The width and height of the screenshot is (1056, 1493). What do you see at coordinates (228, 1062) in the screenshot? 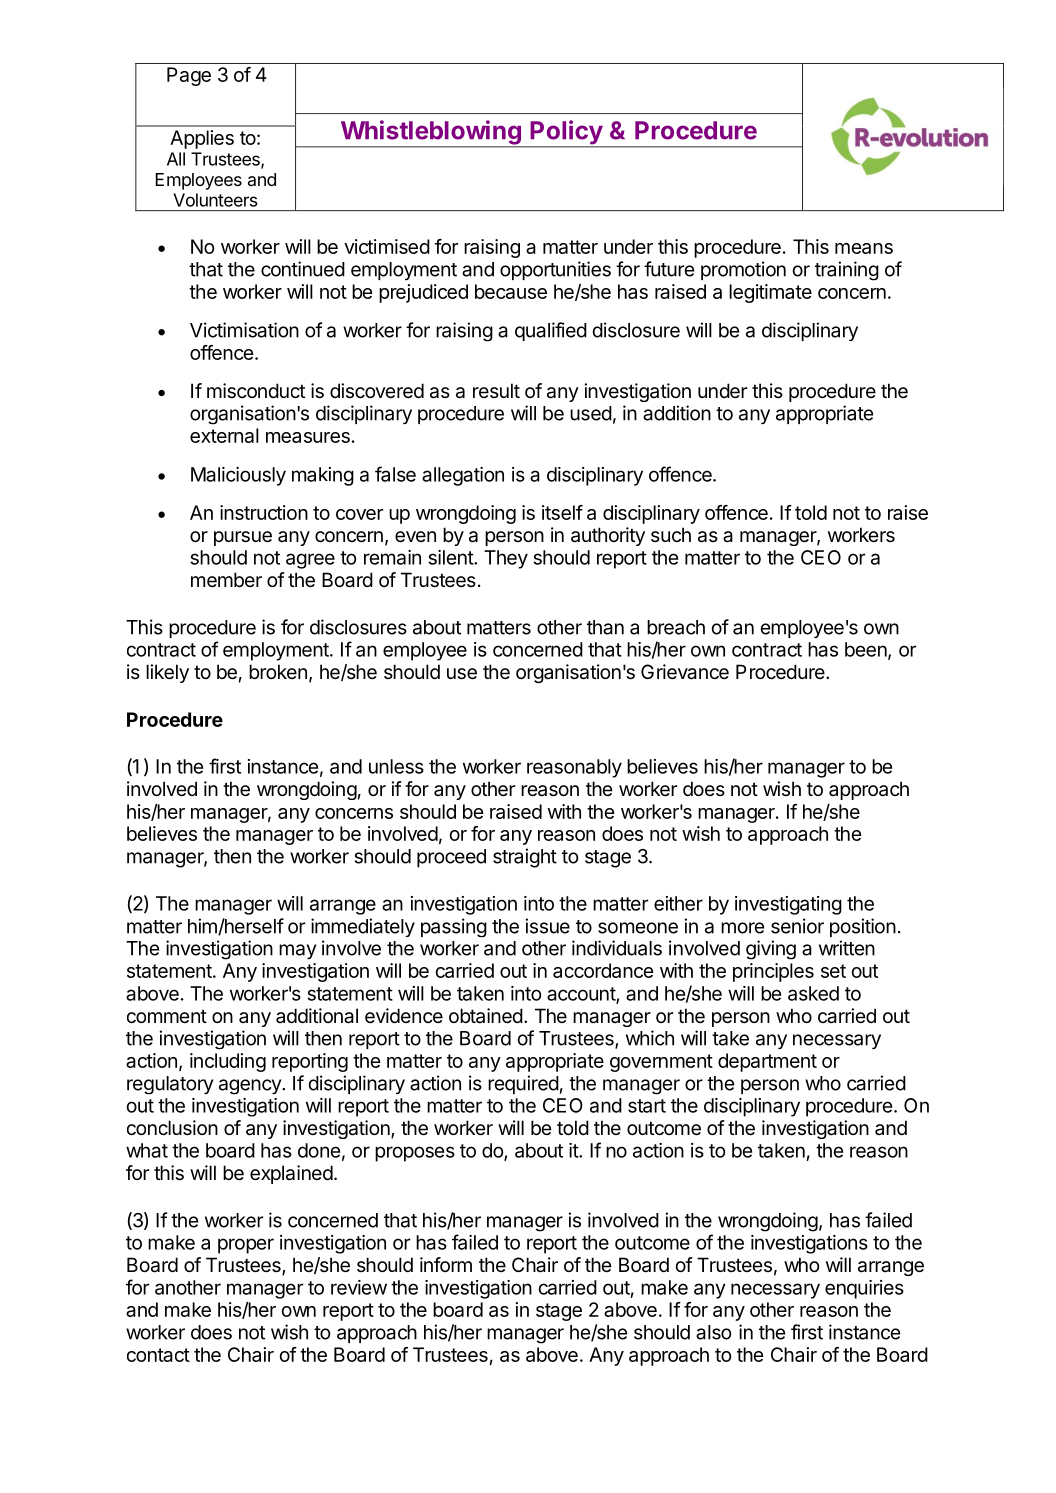
I see `including` at bounding box center [228, 1062].
